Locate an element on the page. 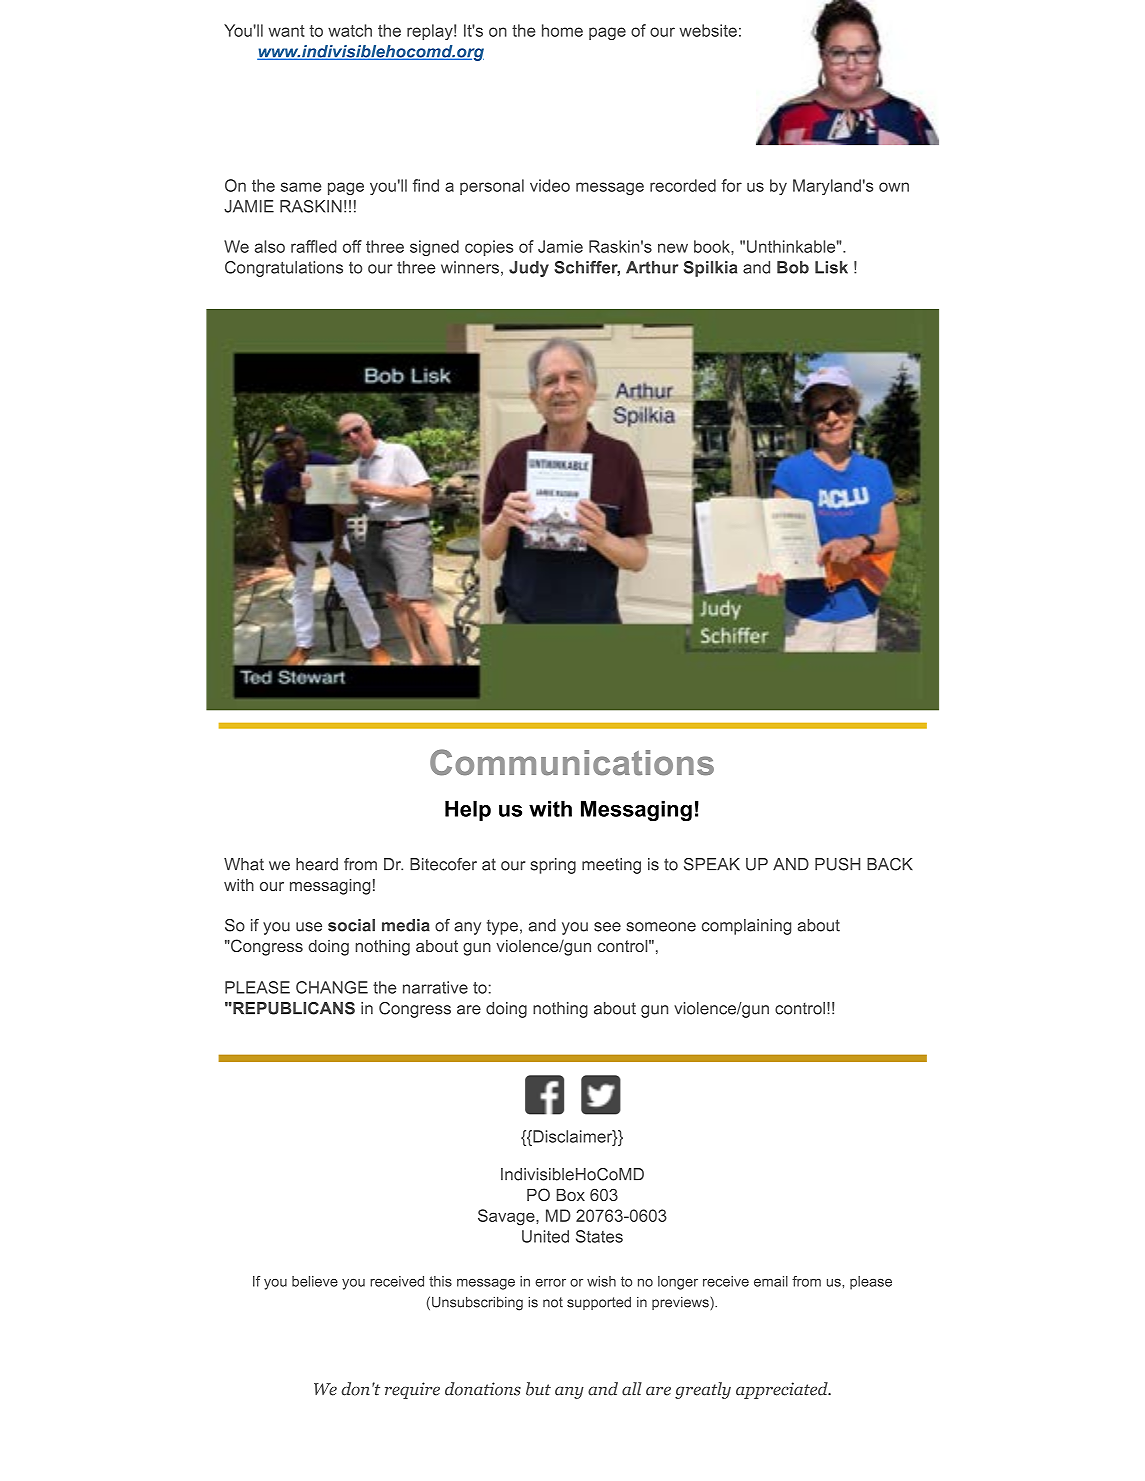  website is located at coordinates (708, 30).
